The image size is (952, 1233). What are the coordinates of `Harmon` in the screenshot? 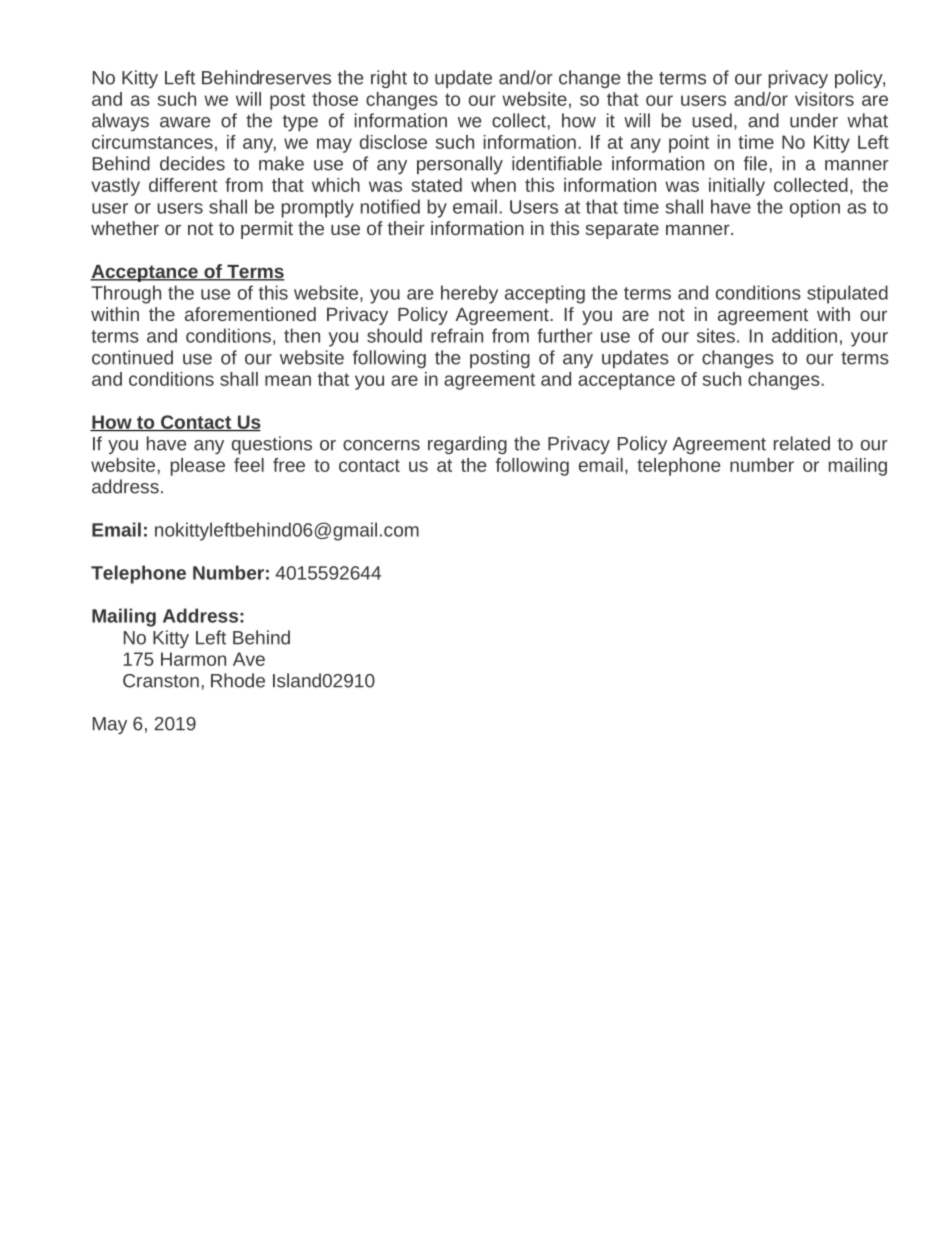 It's located at (193, 659).
